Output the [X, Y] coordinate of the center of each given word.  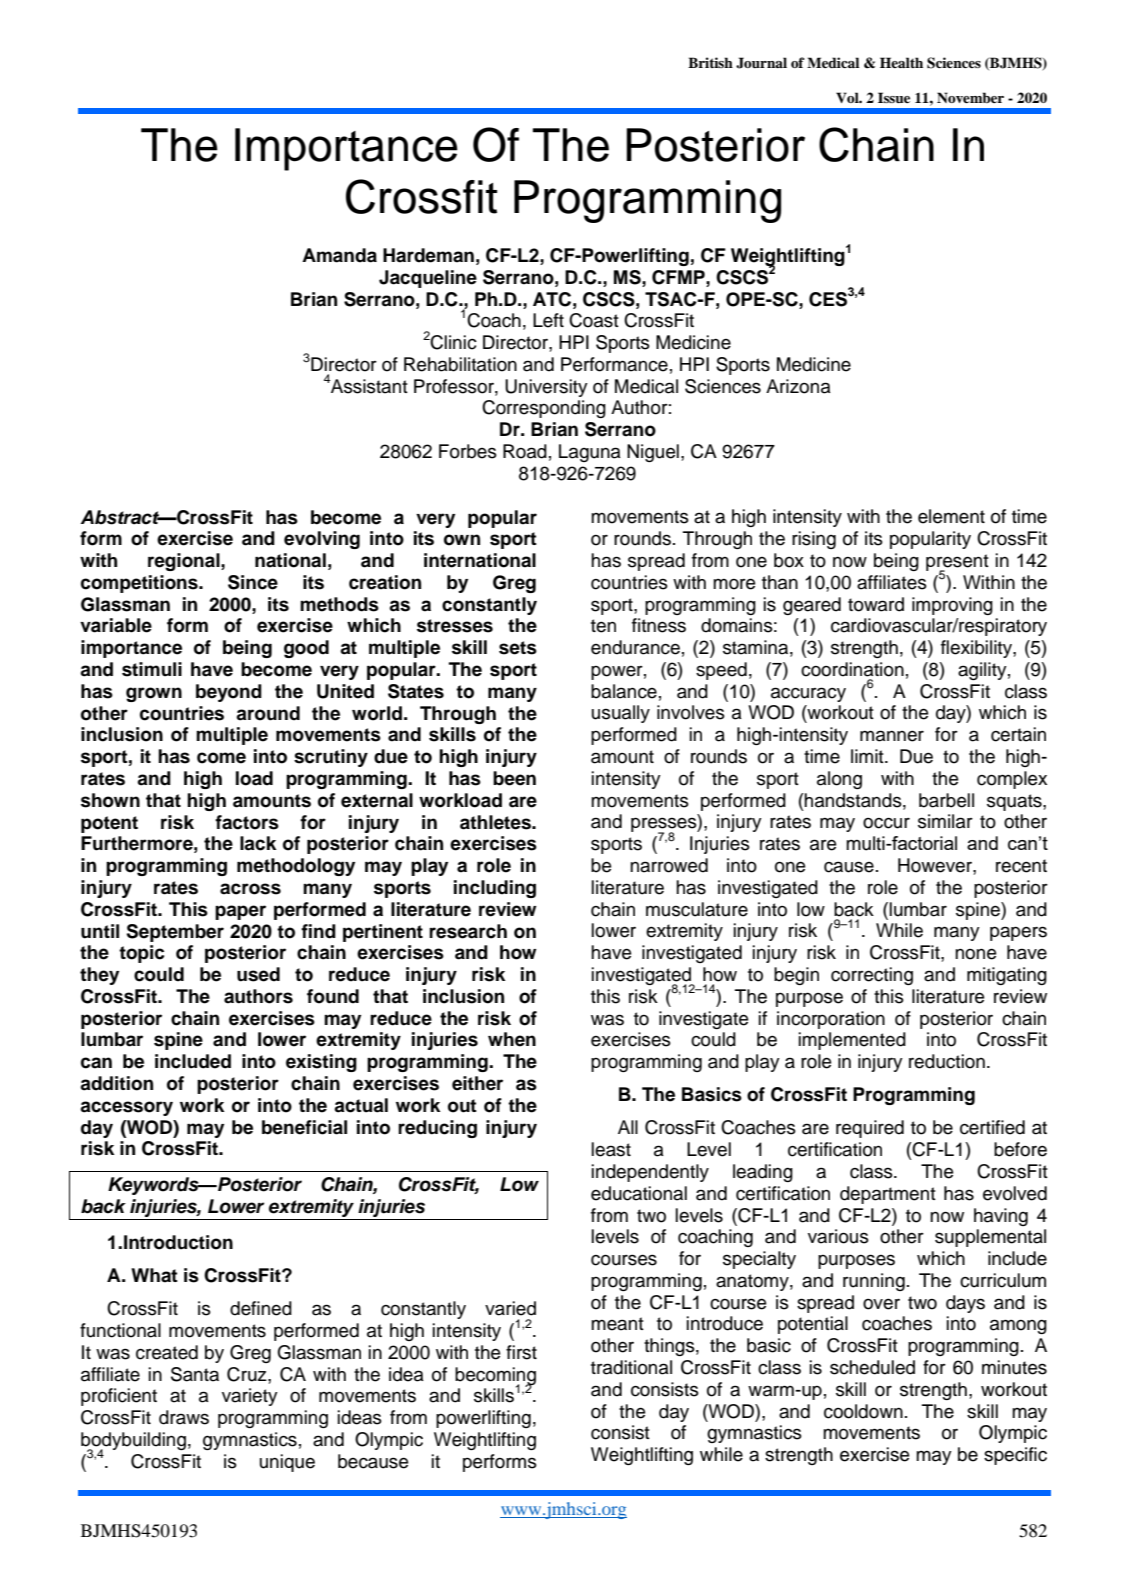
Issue [894, 97]
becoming [495, 1377]
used [258, 974]
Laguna [590, 453]
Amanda [339, 255]
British [710, 62]
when [512, 1039]
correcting [872, 976]
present [957, 563]
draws [184, 1417]
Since [253, 582]
